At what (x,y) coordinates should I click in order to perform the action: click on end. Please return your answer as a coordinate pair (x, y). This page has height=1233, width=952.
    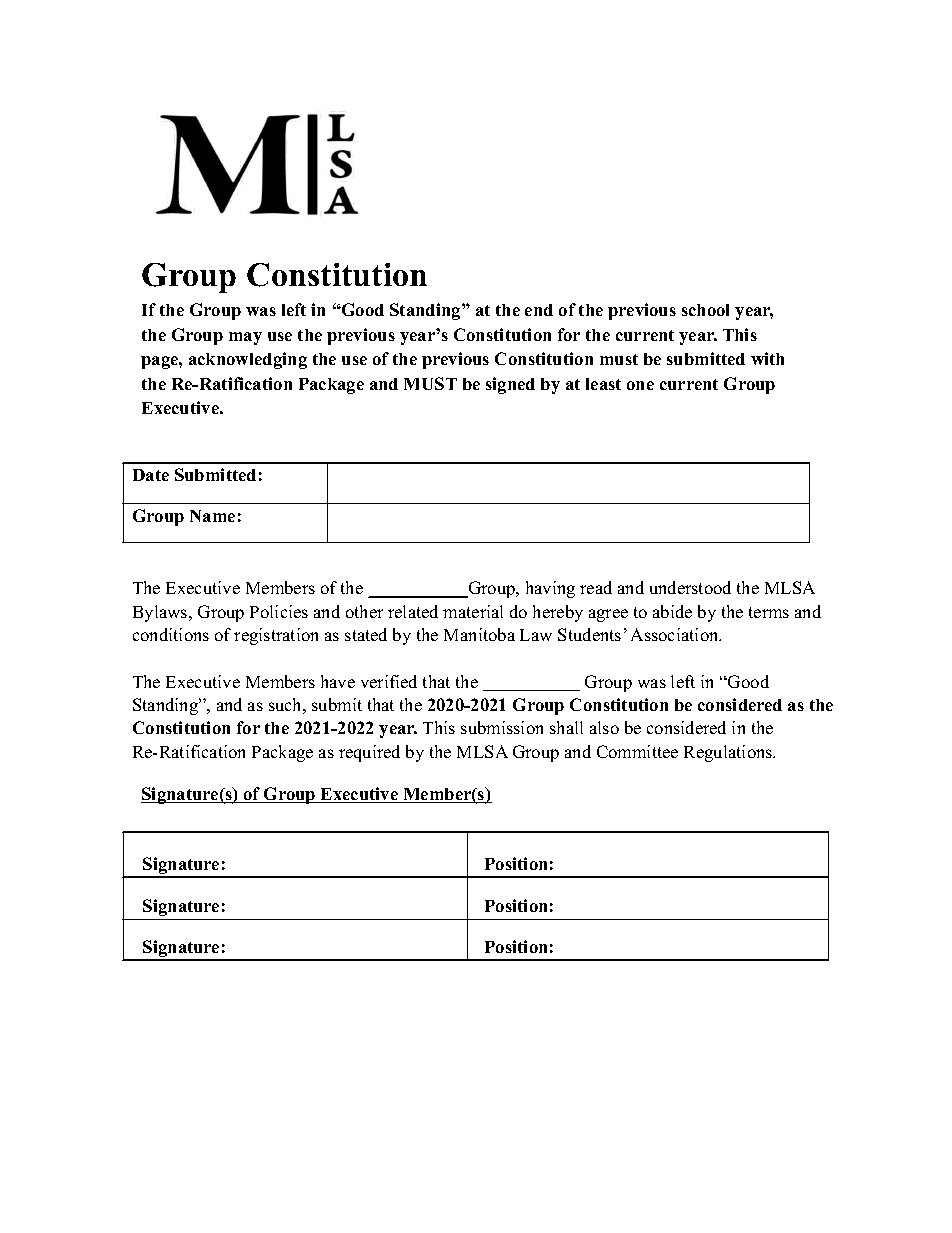
    Looking at the image, I should click on (539, 310).
